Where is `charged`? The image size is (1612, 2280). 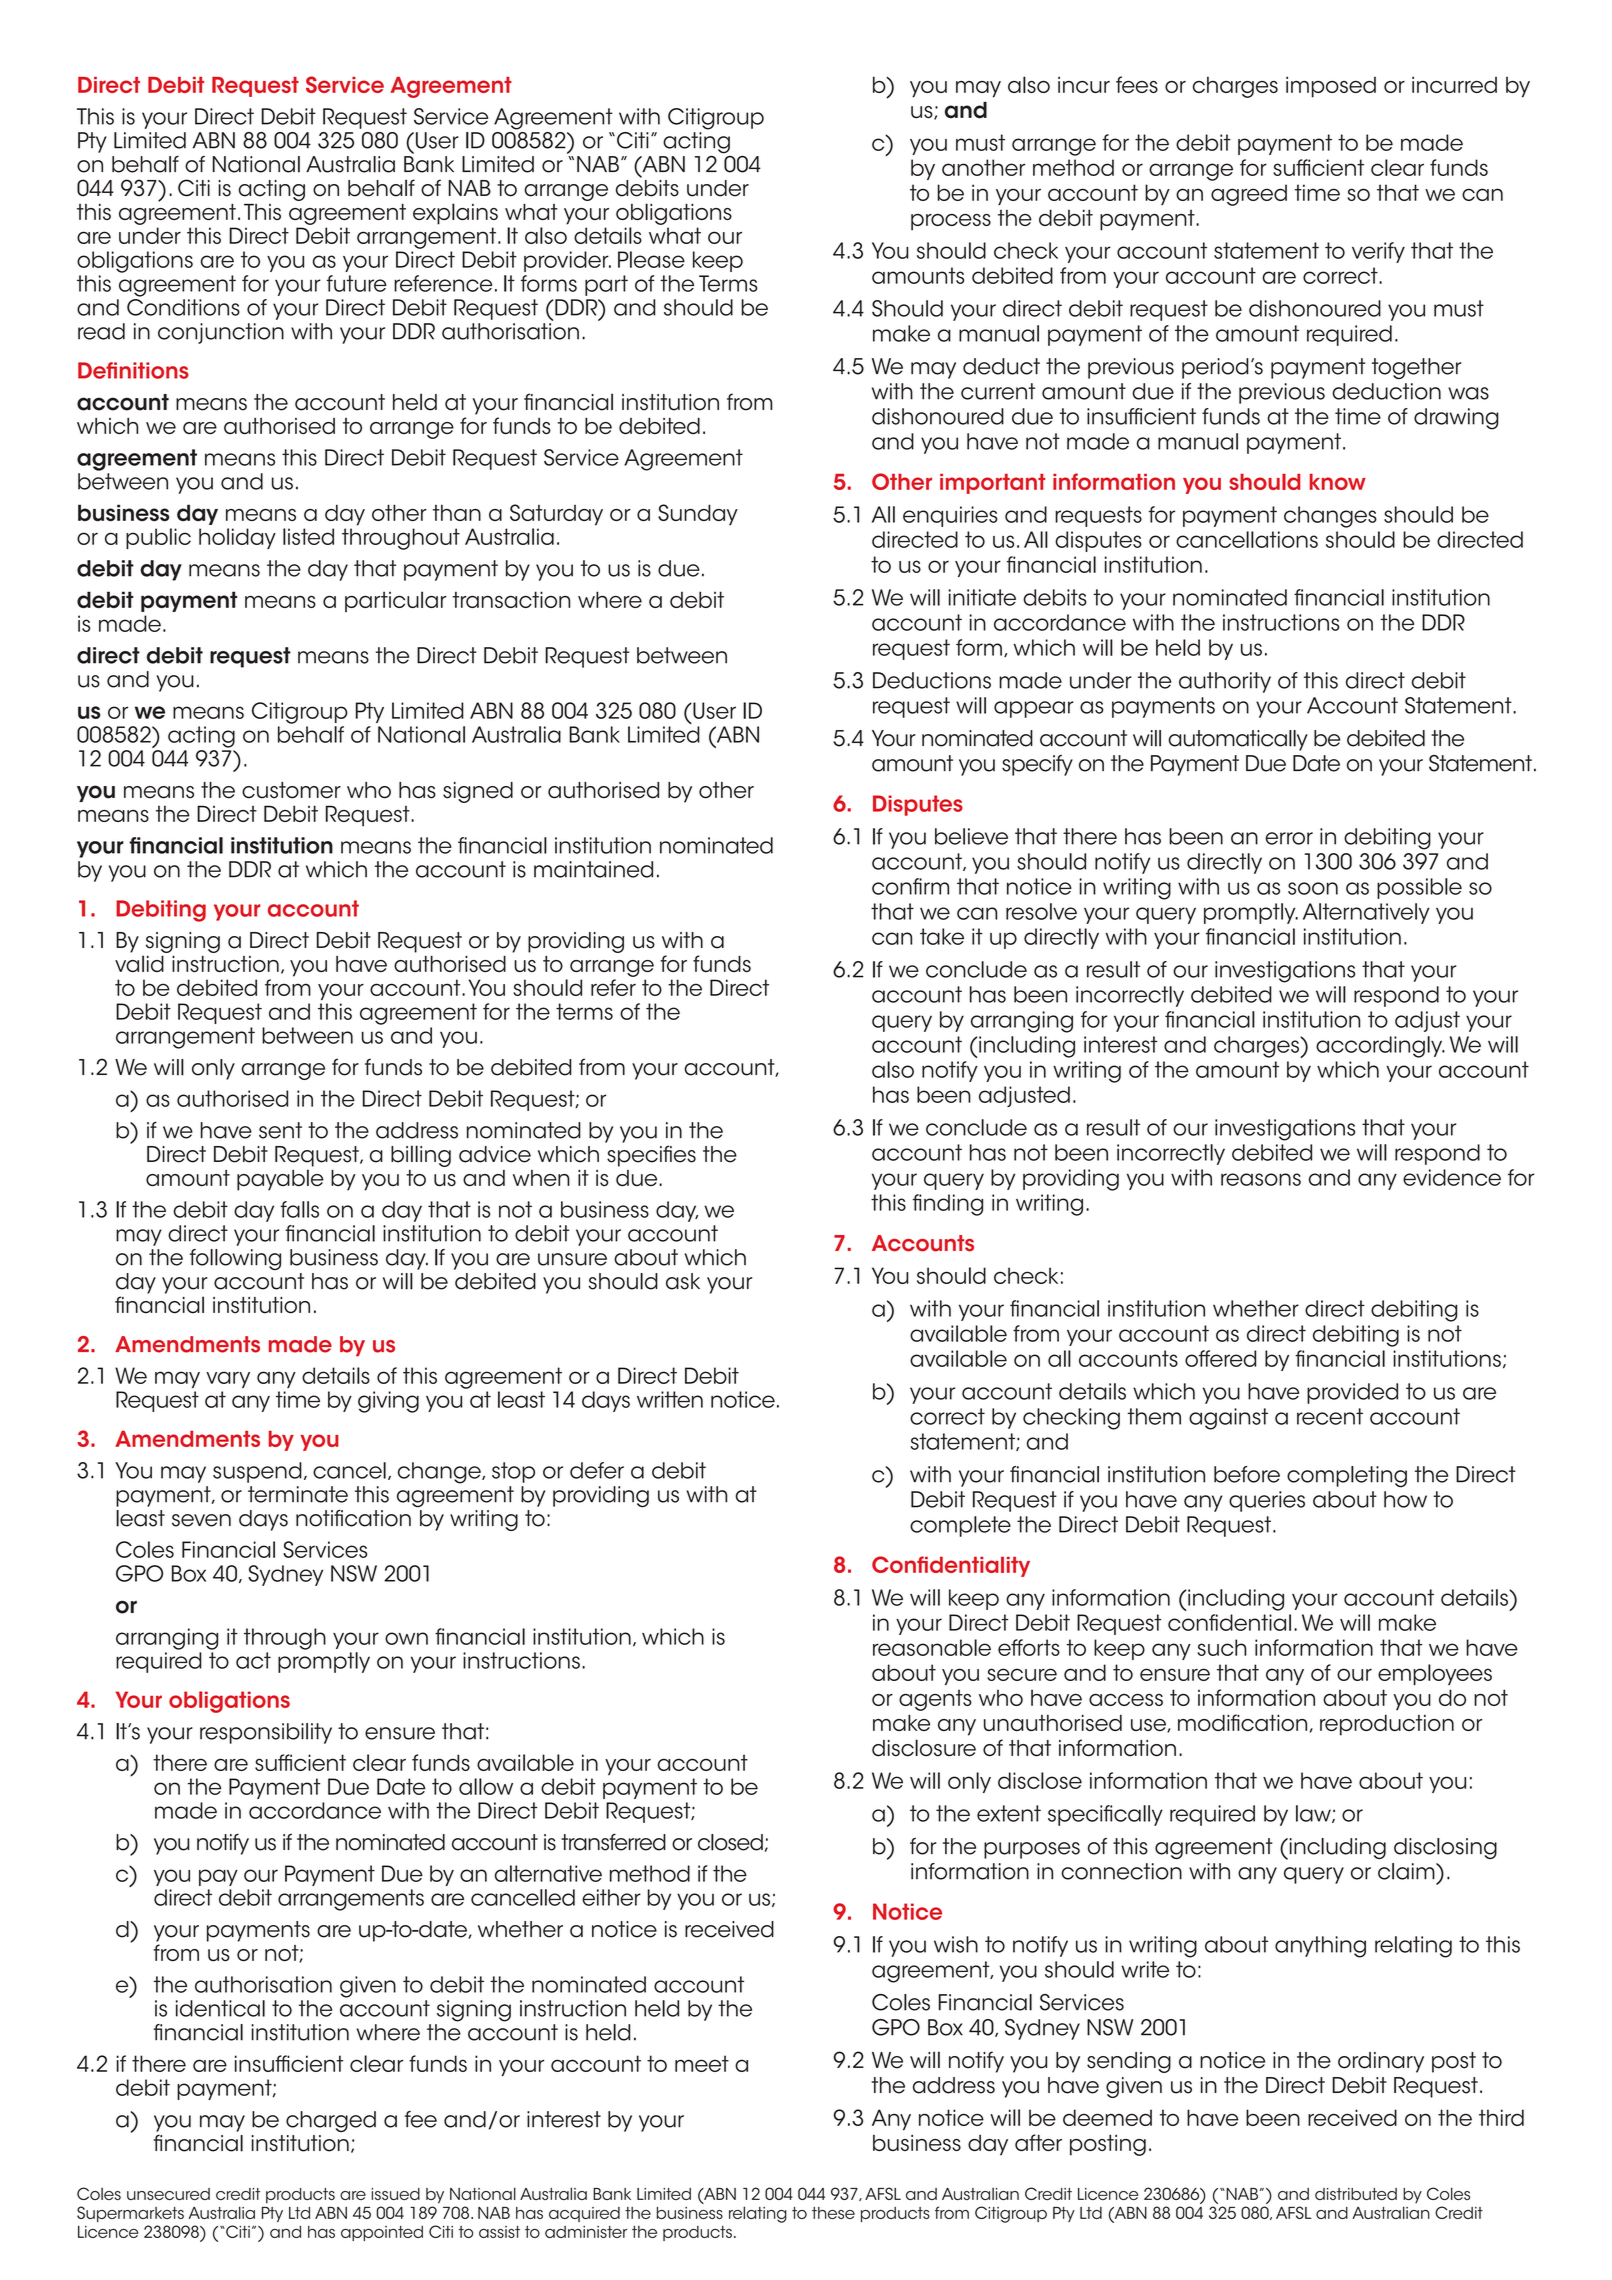 charged is located at coordinates (331, 2121).
